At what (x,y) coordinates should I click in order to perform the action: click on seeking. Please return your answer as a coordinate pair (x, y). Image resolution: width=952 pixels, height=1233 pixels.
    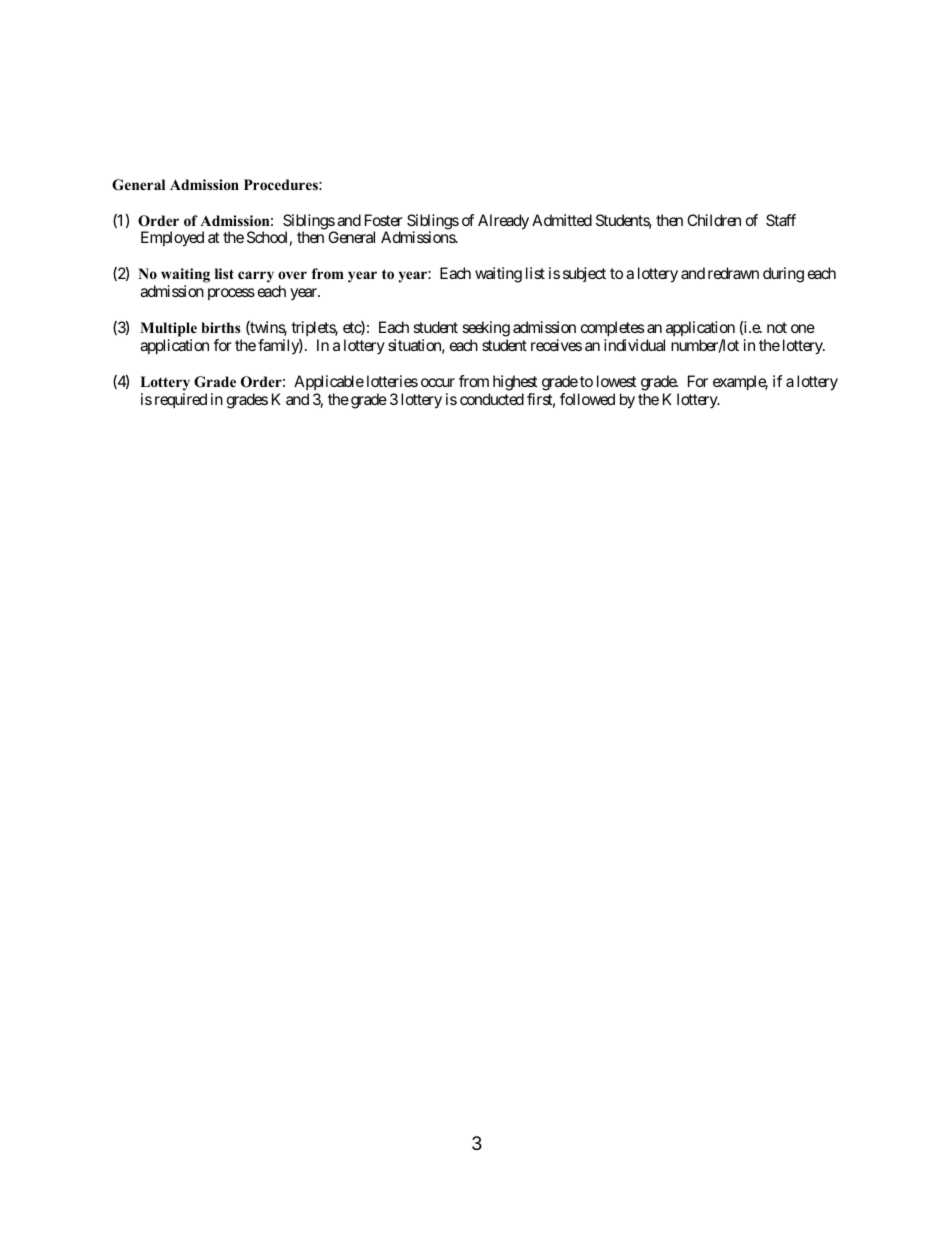
    Looking at the image, I should click on (486, 330).
